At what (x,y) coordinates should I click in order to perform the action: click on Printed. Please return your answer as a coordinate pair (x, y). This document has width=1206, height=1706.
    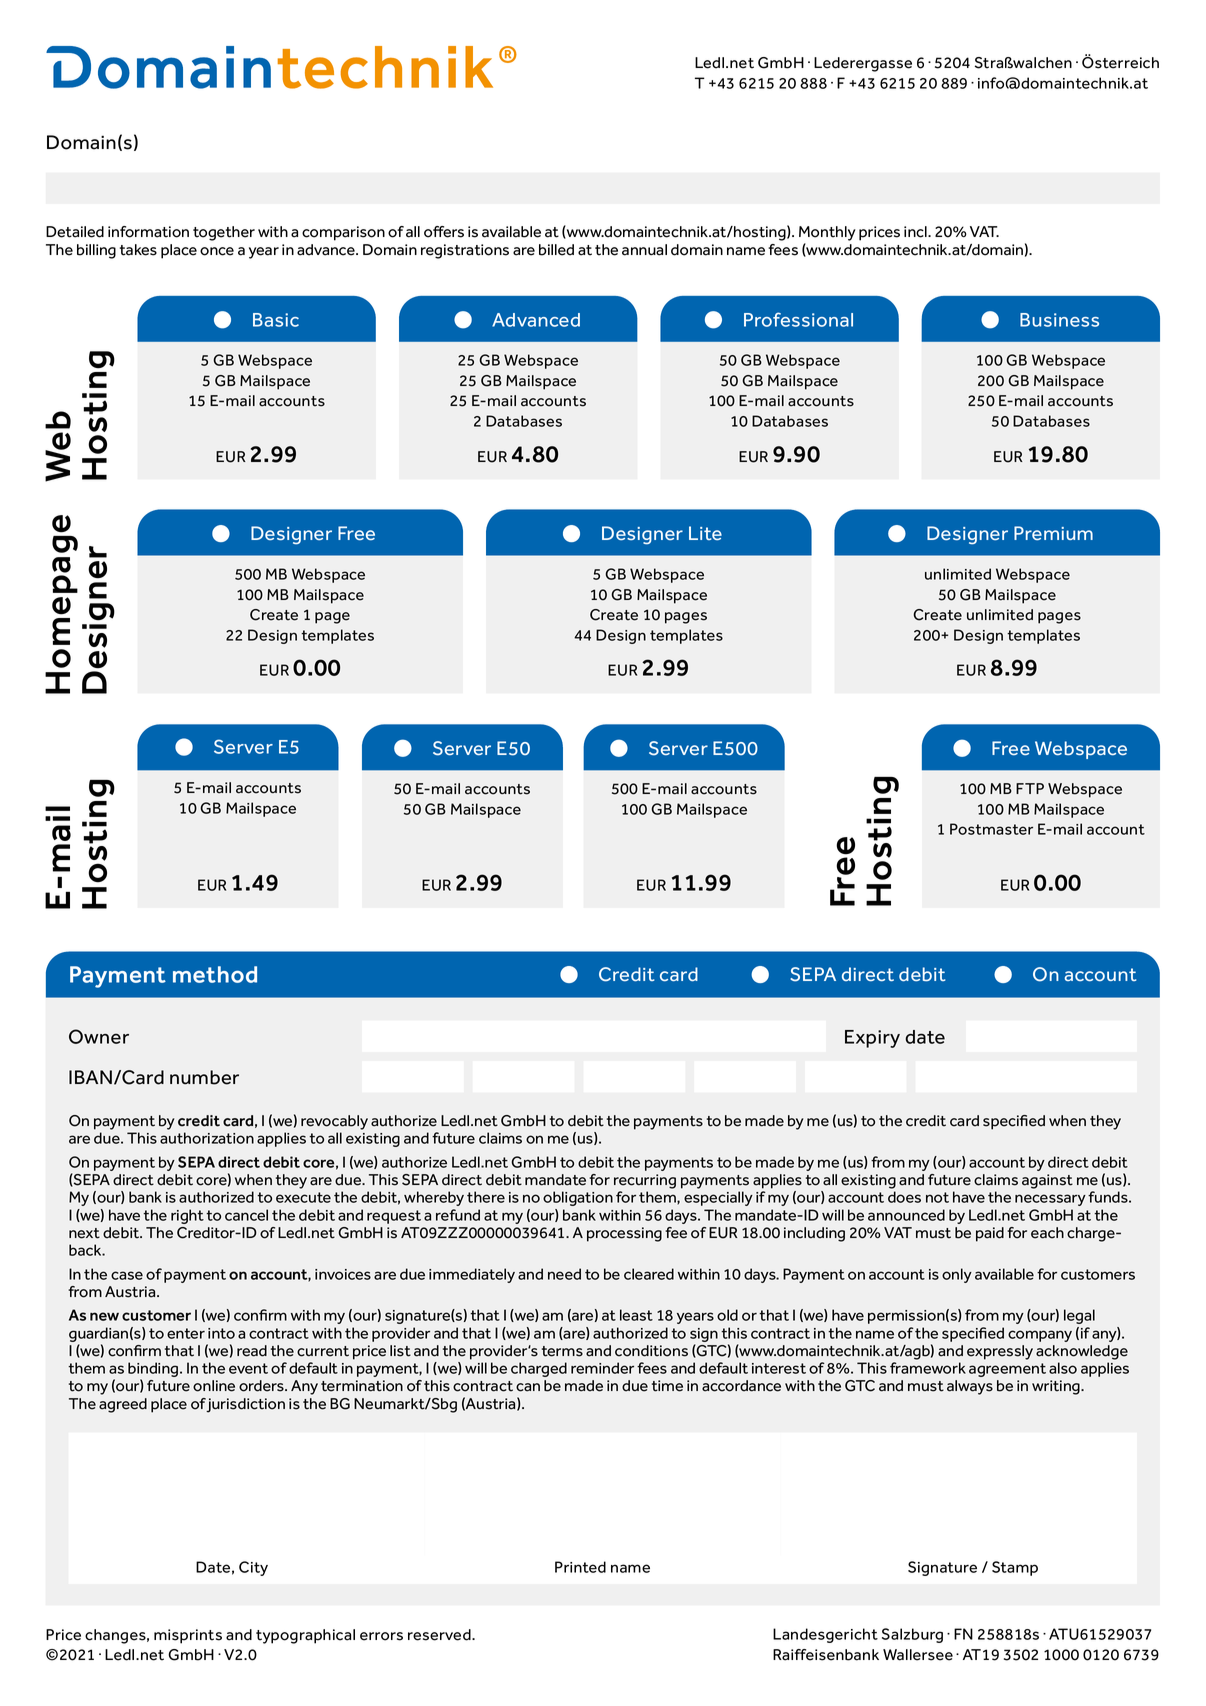
    Looking at the image, I should click on (580, 1567).
